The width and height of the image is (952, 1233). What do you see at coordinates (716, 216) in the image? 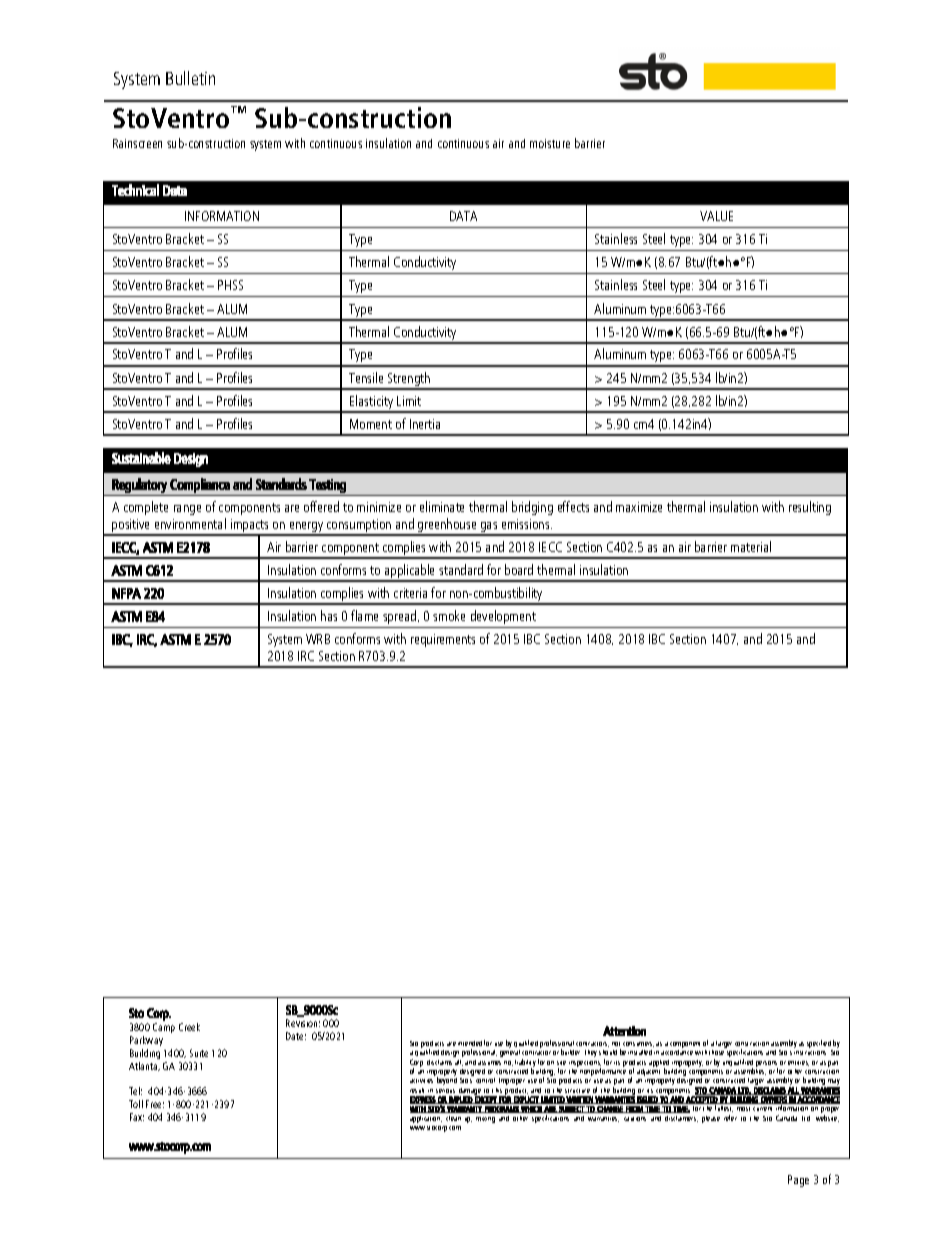
I see `VALUE` at bounding box center [716, 216].
